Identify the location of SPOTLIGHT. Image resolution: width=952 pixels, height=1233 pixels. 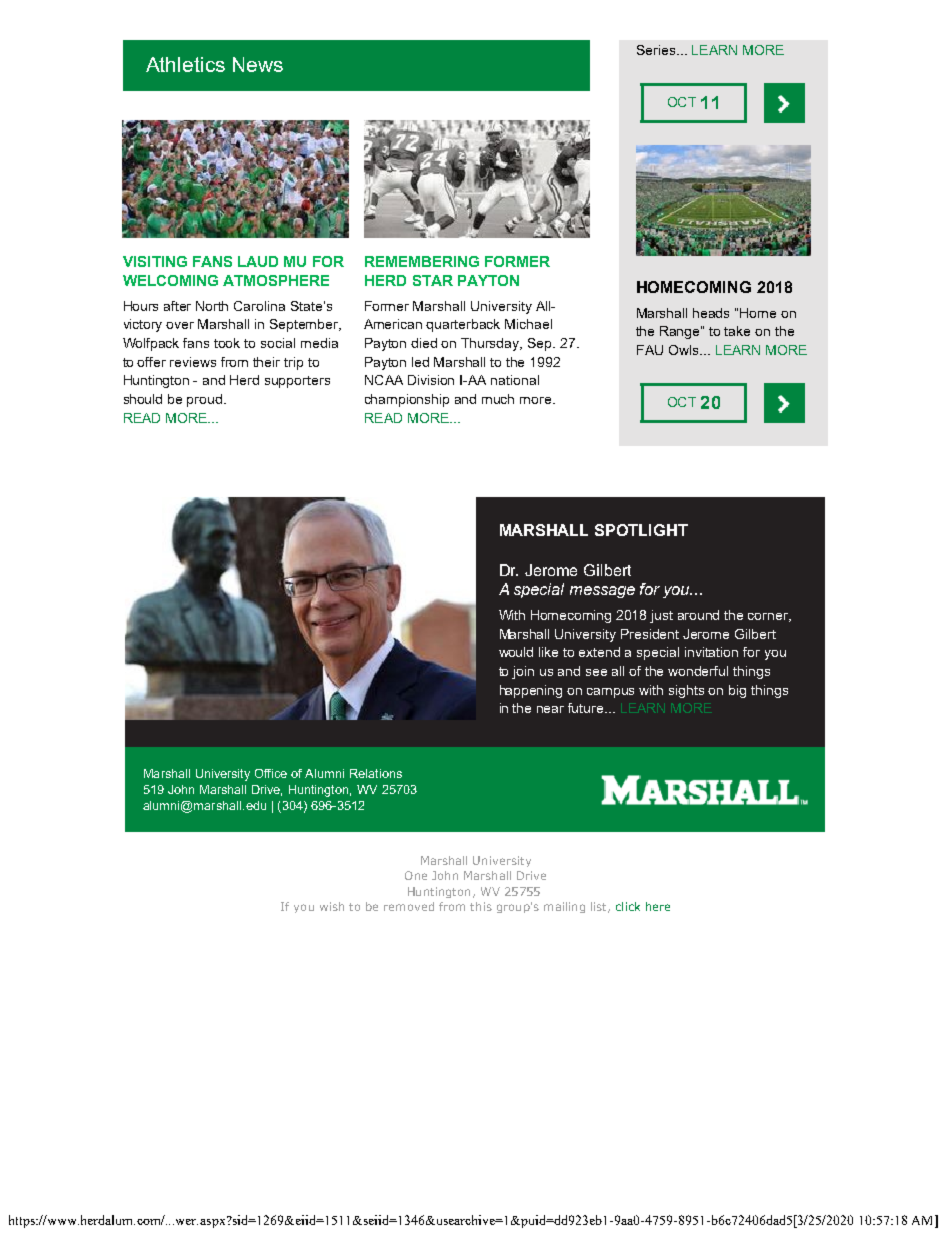
(641, 530).
